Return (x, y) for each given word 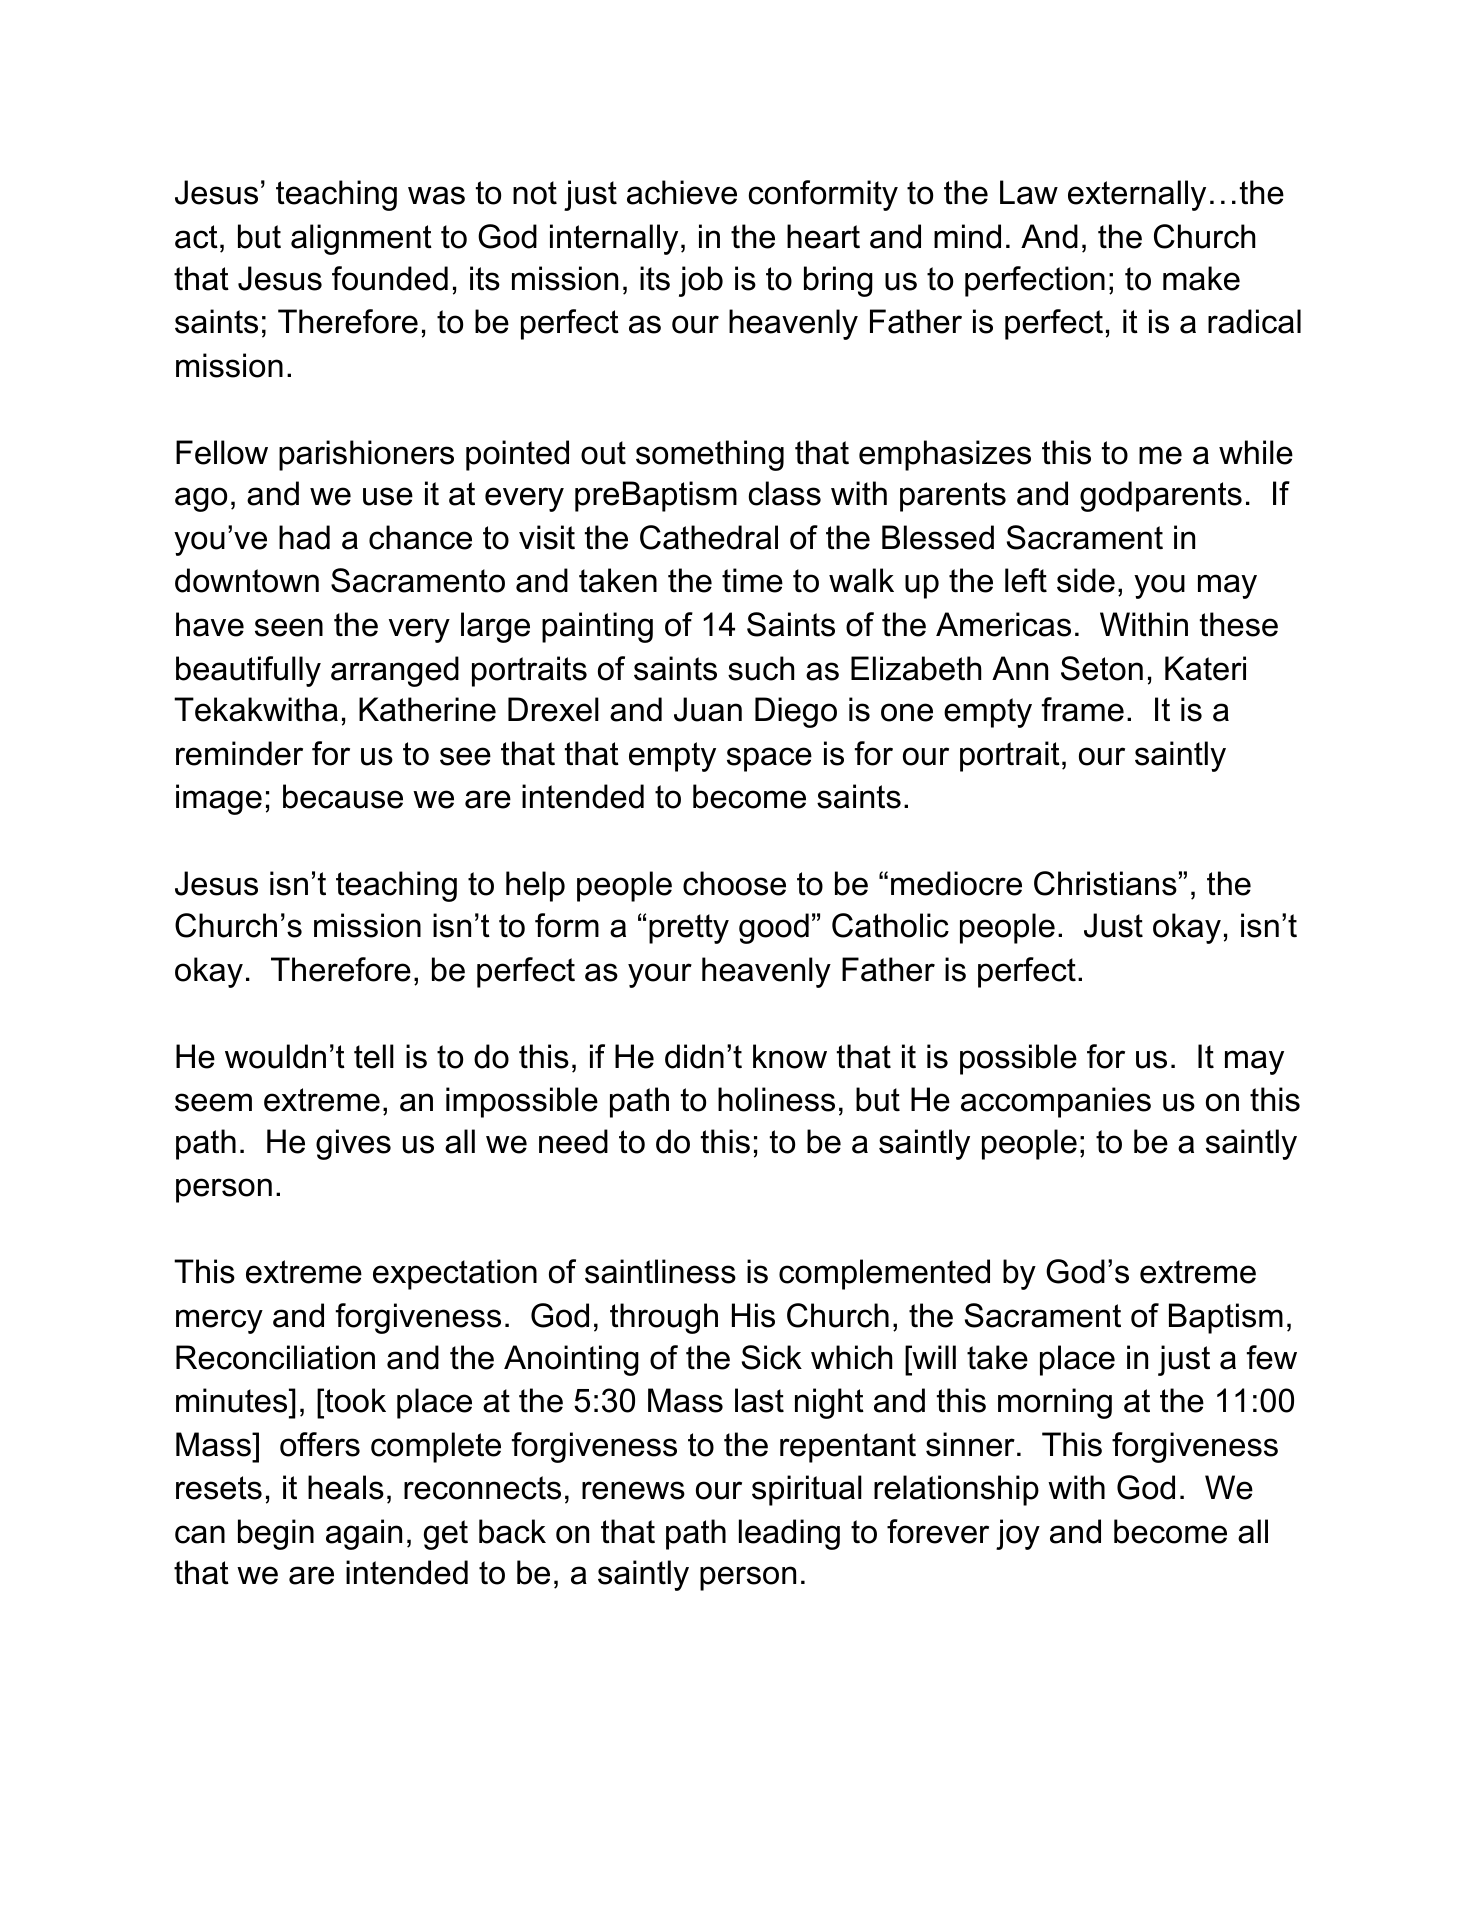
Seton (1102, 668)
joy (1018, 1534)
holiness (776, 1099)
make (1201, 278)
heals (346, 1487)
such (761, 668)
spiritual (807, 1490)
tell (374, 1056)
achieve (682, 192)
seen (289, 627)
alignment (361, 239)
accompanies (1056, 1102)
